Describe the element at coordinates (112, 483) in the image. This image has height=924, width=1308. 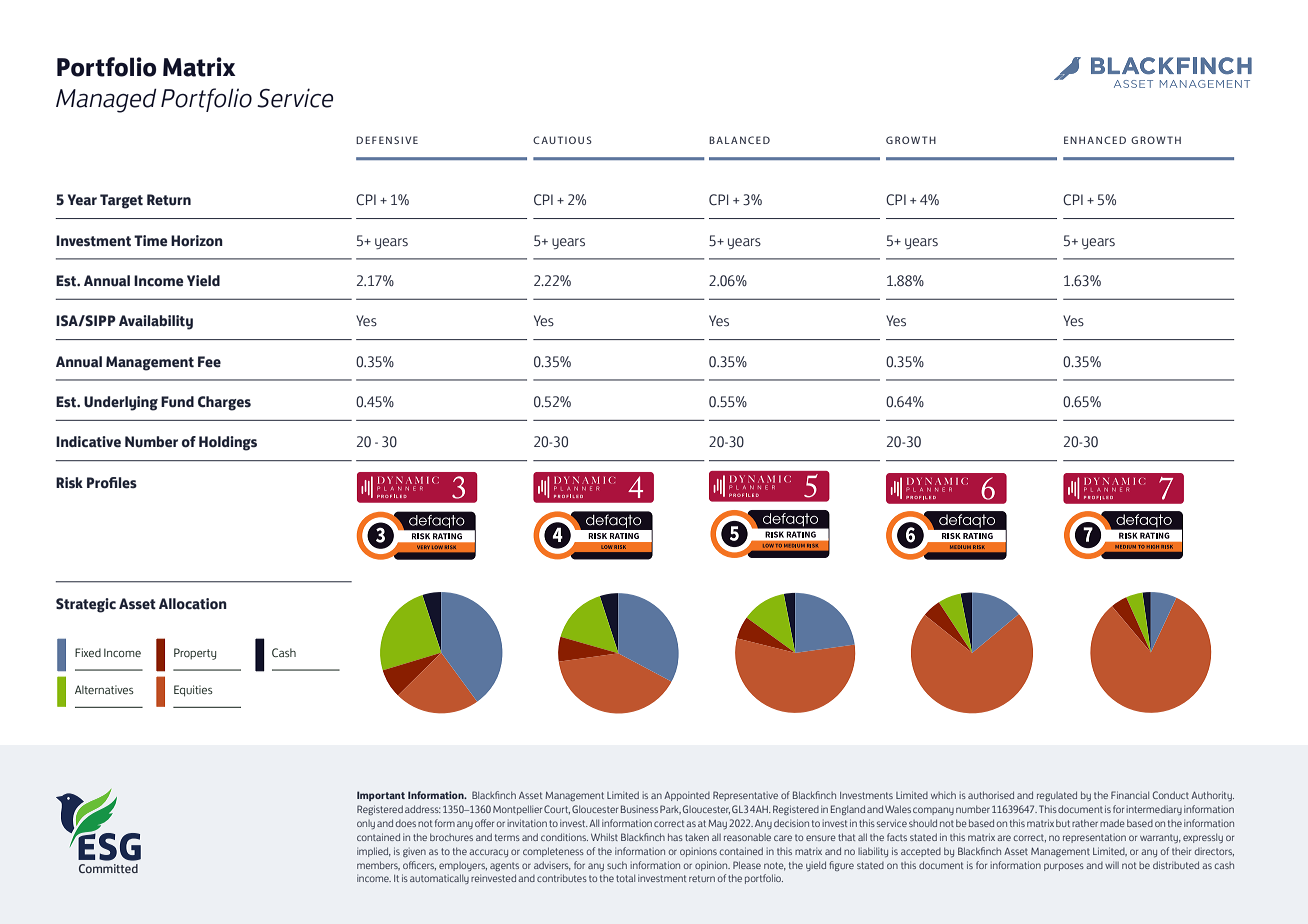
I see `Profiles` at that location.
